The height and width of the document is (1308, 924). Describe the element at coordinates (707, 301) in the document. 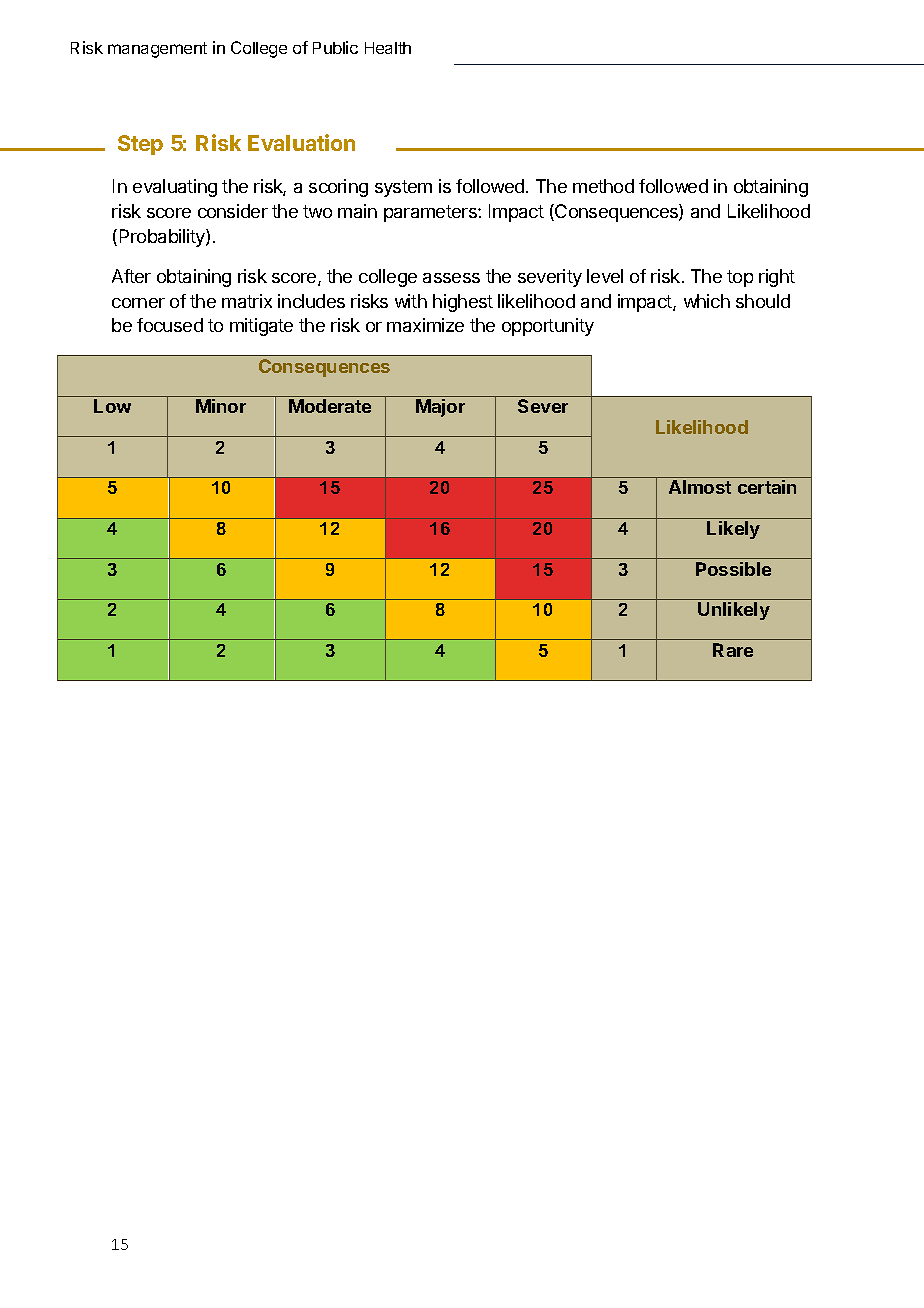

I see `which` at that location.
